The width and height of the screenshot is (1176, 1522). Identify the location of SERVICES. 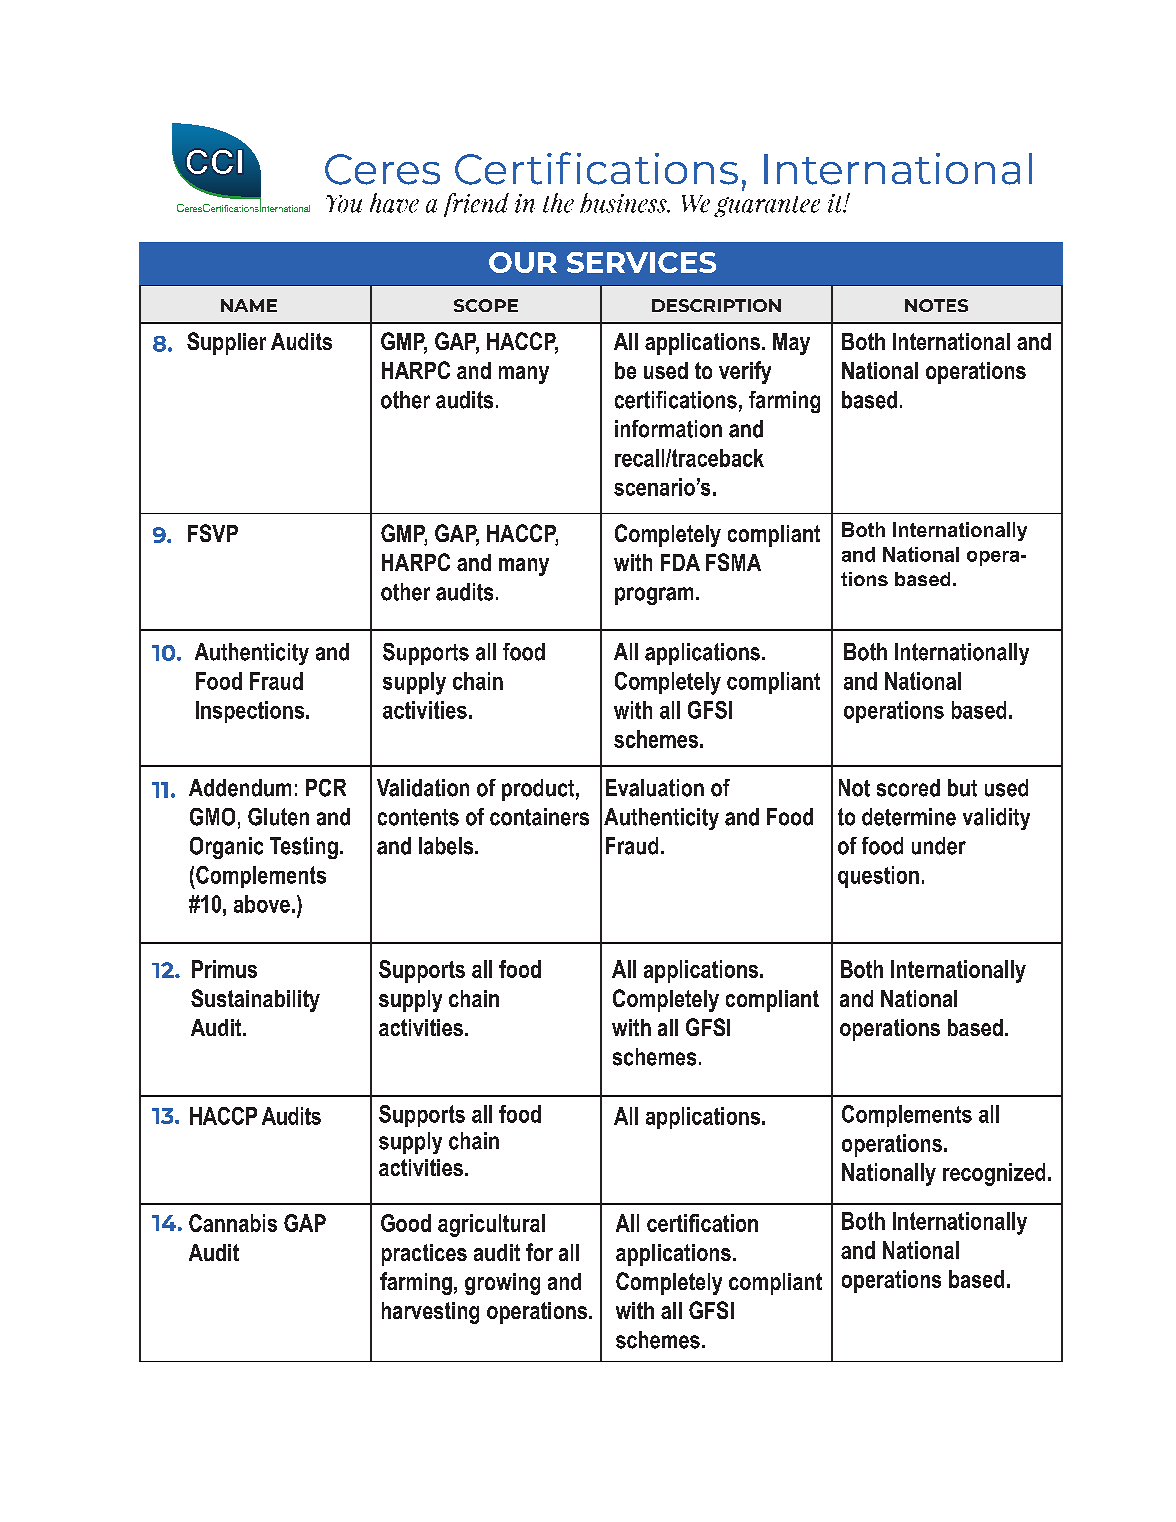
(641, 262).
